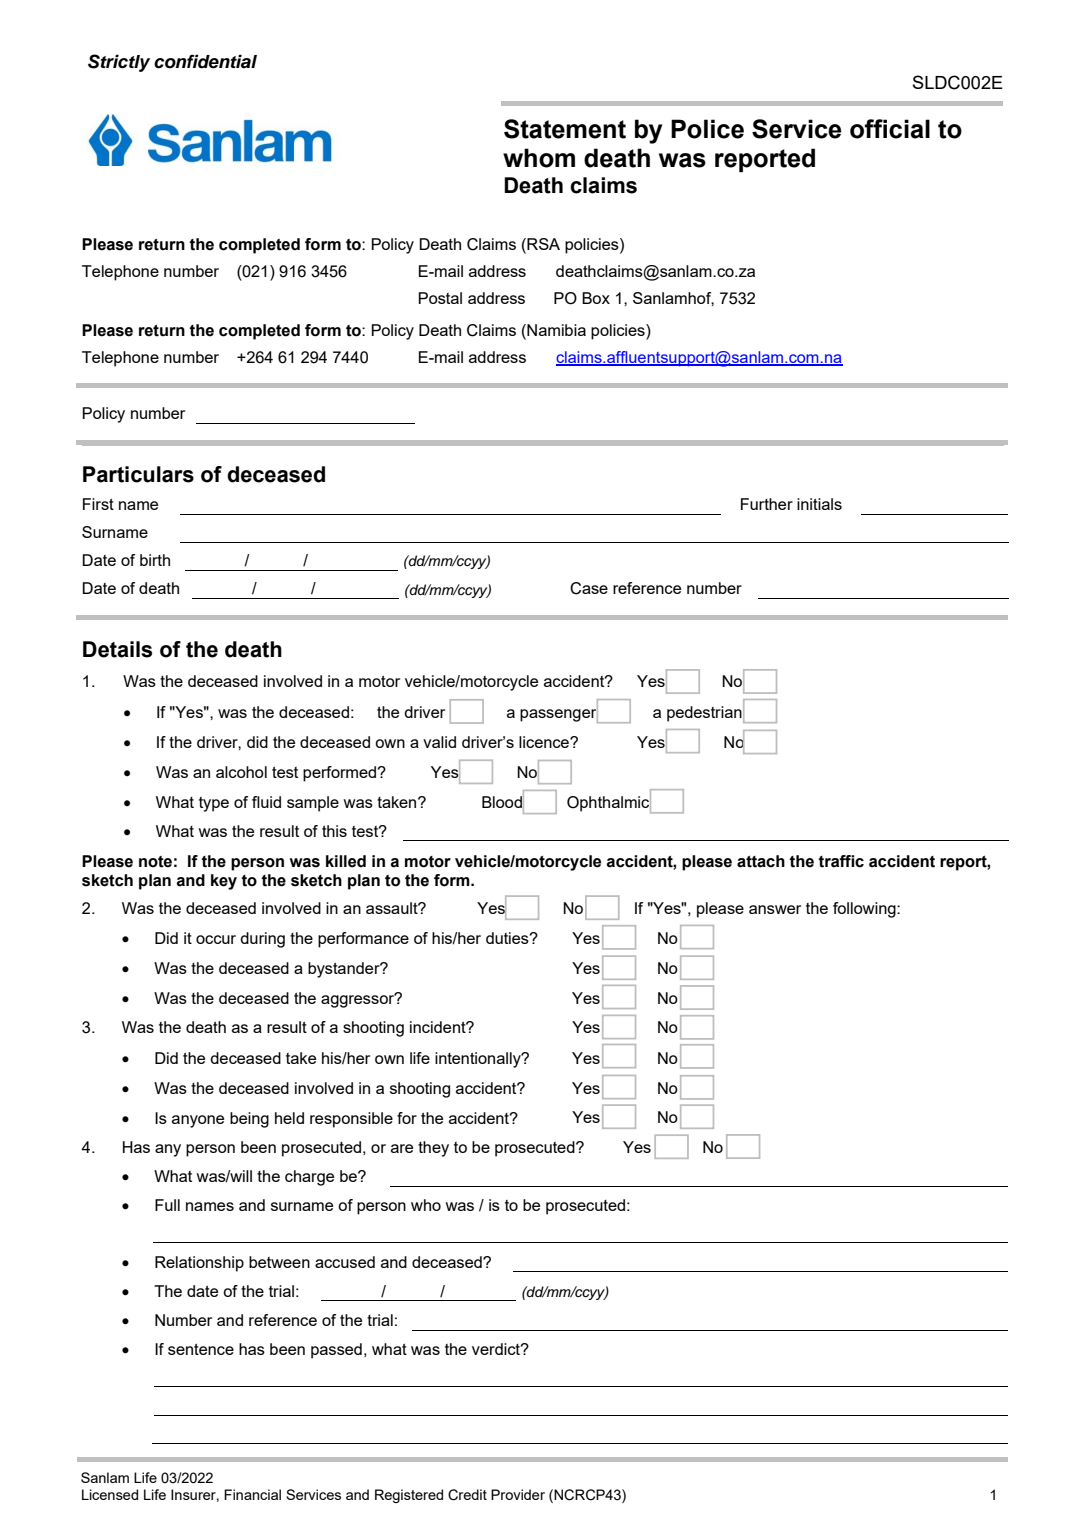 The height and width of the image is (1527, 1080). Describe the element at coordinates (775, 909) in the image. I see `answer` at that location.
